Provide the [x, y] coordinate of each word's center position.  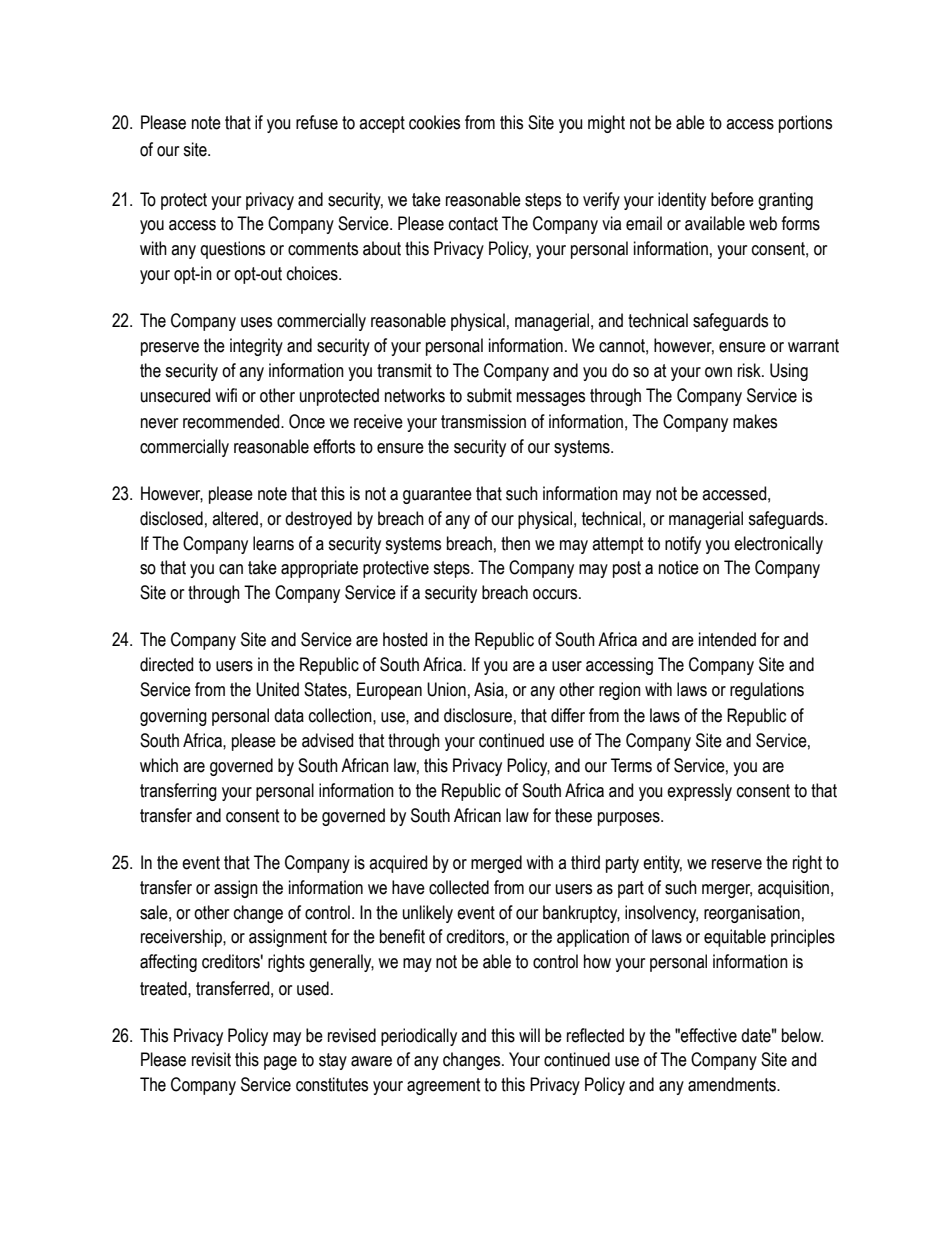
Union [446, 689]
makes [755, 421]
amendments [733, 1084]
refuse [317, 122]
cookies [434, 122]
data [289, 715]
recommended [232, 421]
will [529, 1035]
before [732, 199]
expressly [699, 792]
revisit [211, 1059]
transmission [483, 421]
